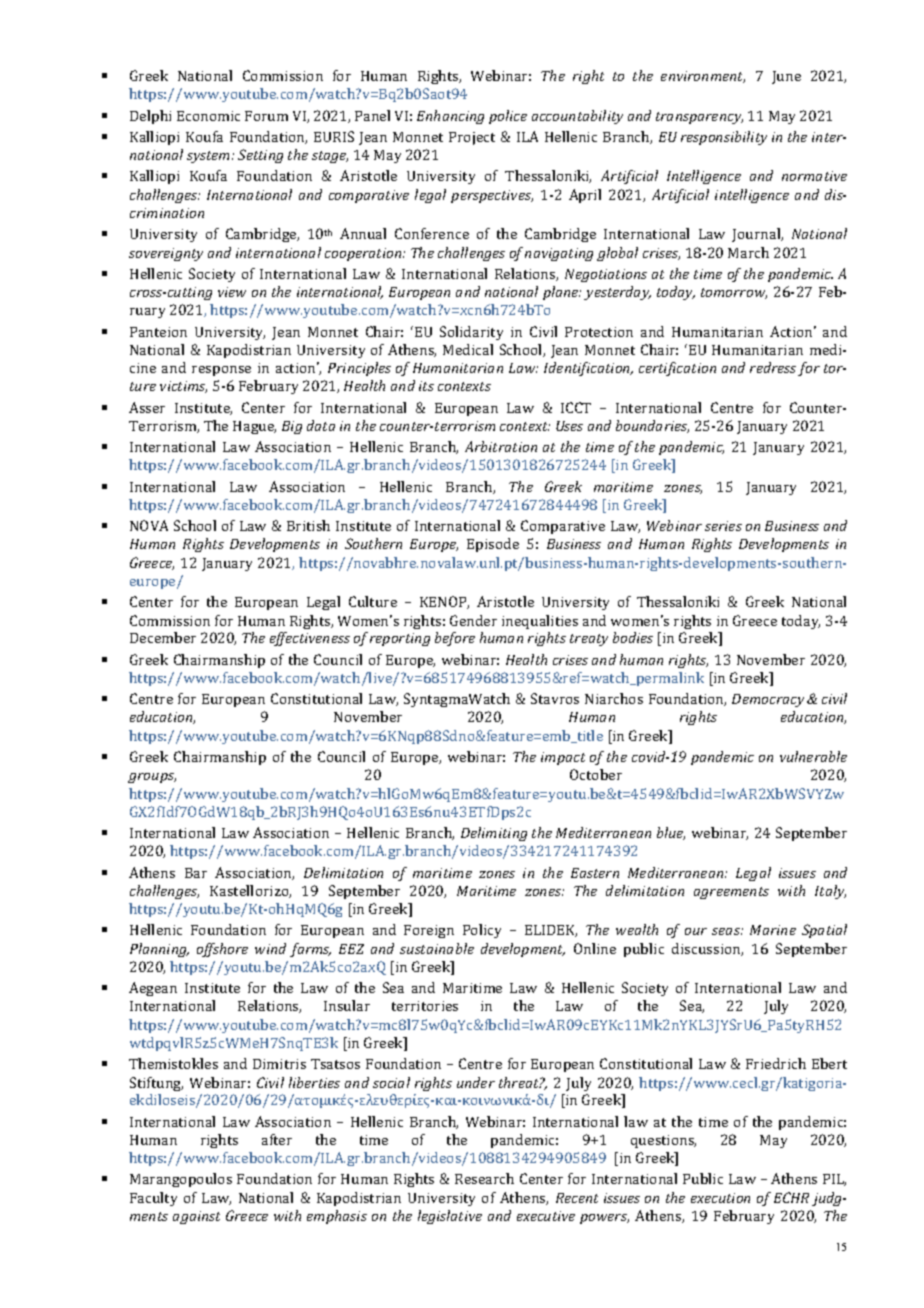 Image resolution: width=924 pixels, height=1308 pixels. Describe the element at coordinates (508, 117) in the image. I see `police` at that location.
